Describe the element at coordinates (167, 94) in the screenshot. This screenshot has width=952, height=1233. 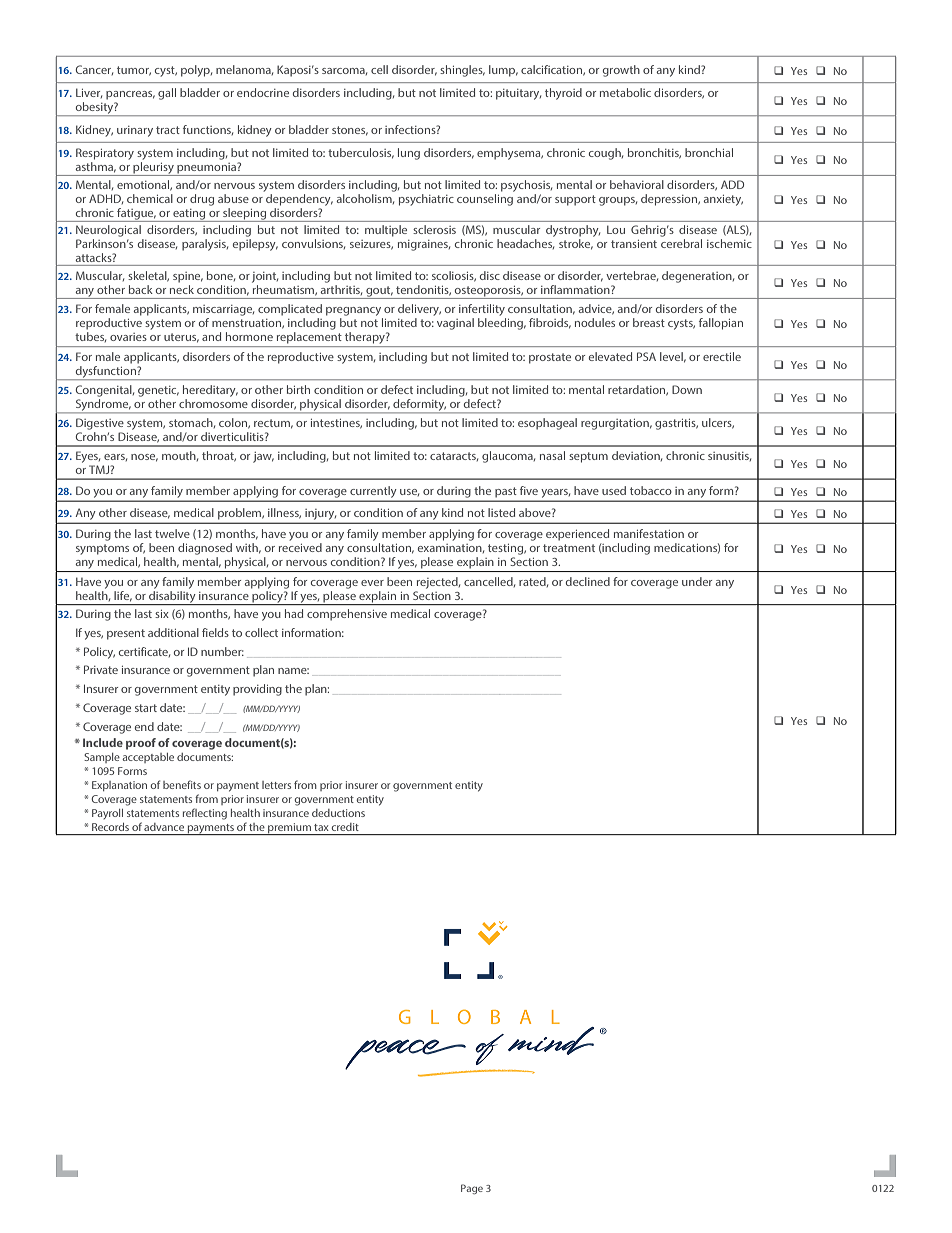
I see `gall` at that location.
